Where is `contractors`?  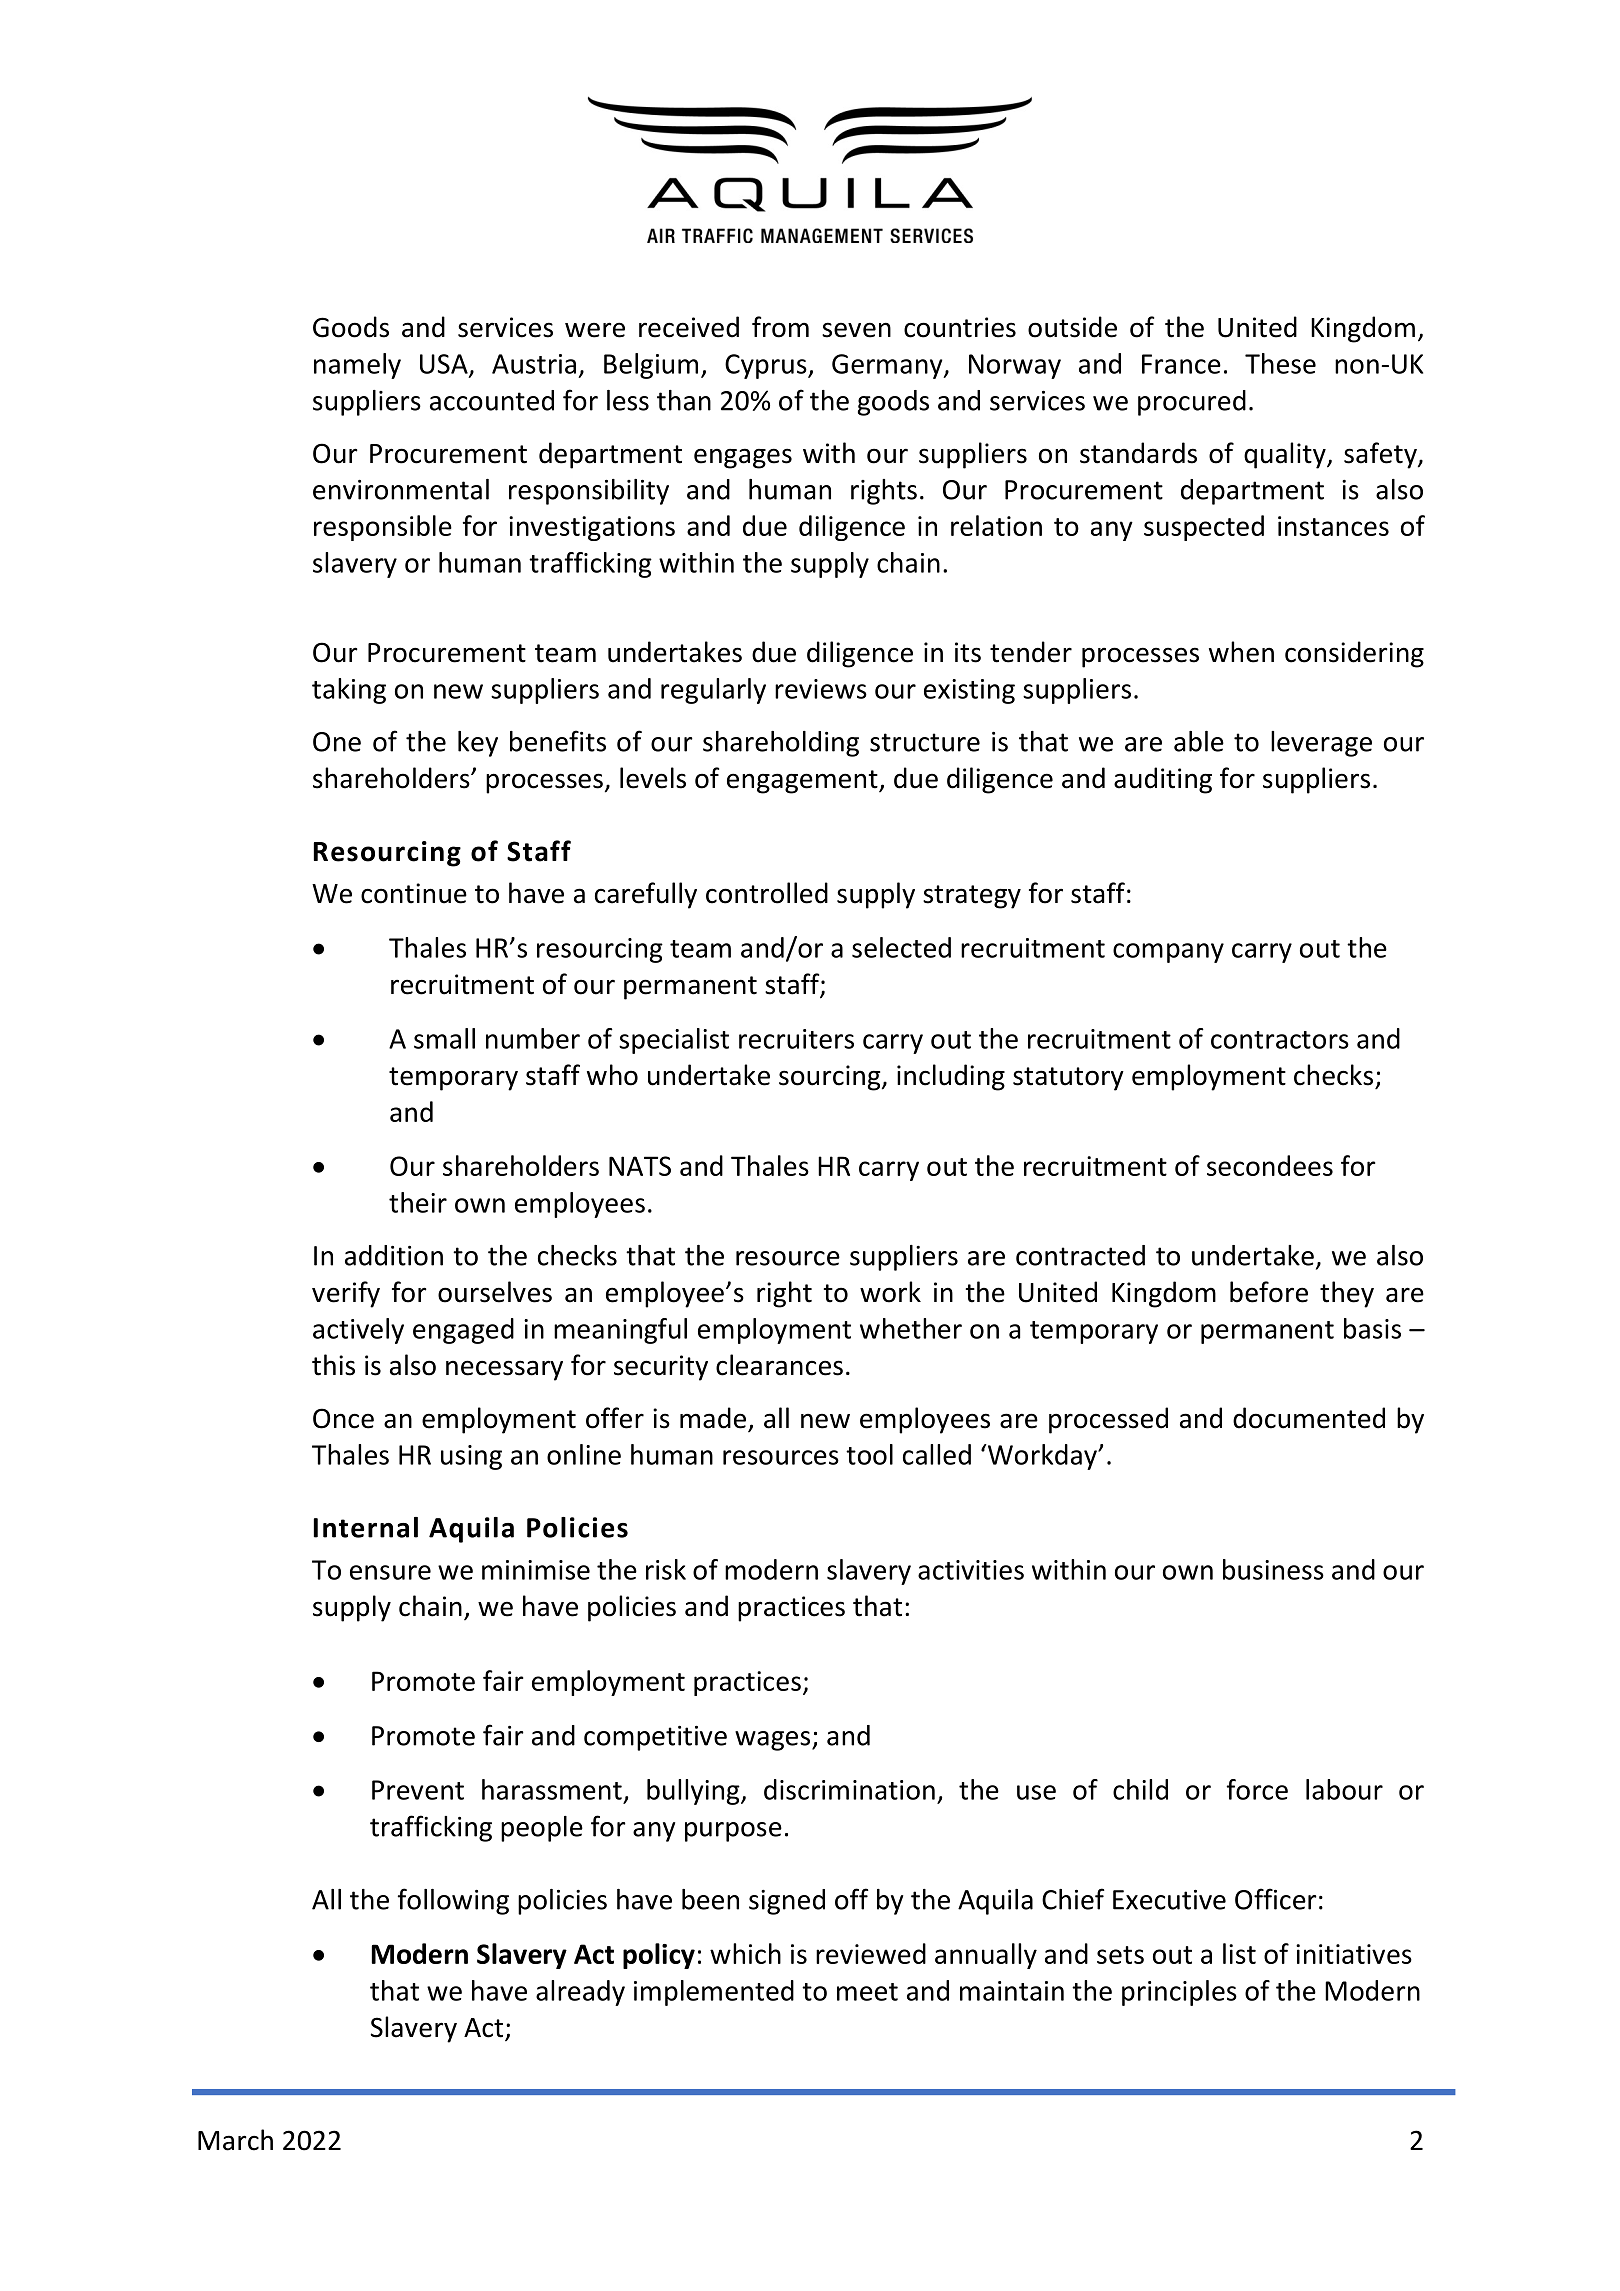 contractors is located at coordinates (1280, 1040).
